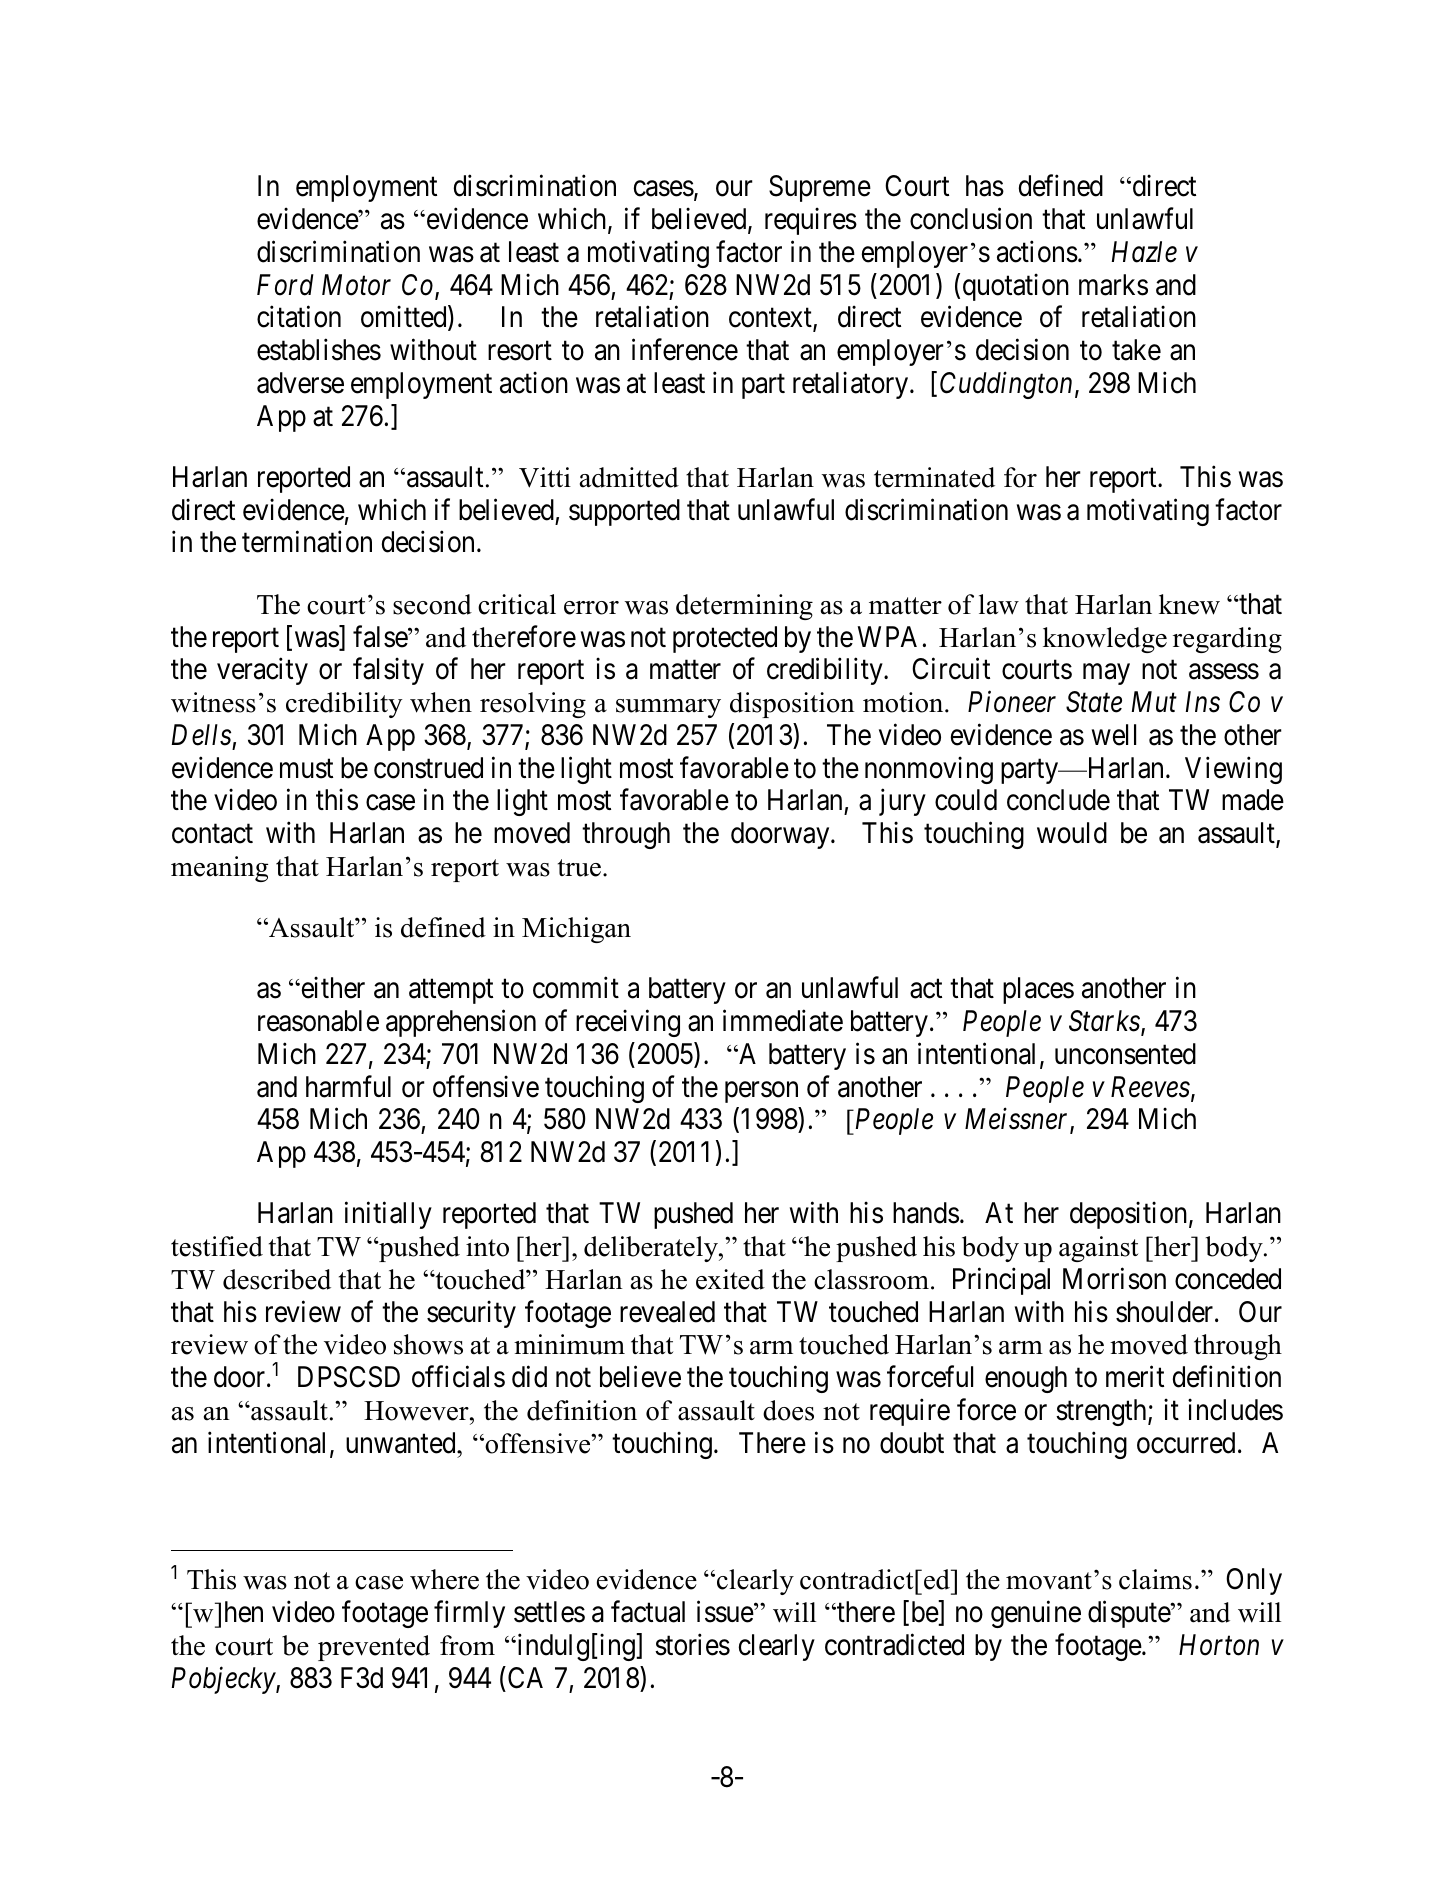  I want to click on either, so click(332, 988).
